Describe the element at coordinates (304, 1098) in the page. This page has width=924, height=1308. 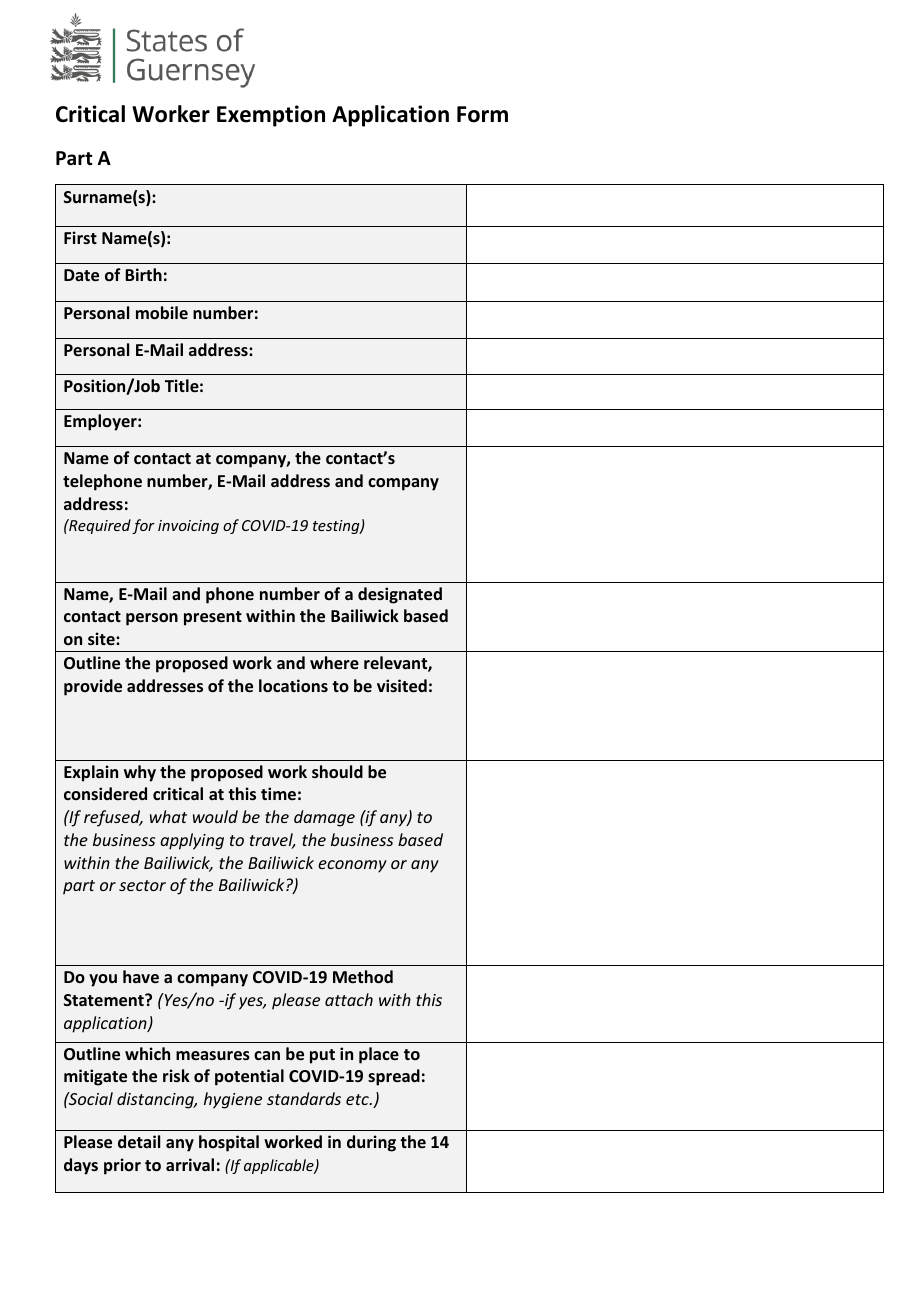
I see `standards` at that location.
